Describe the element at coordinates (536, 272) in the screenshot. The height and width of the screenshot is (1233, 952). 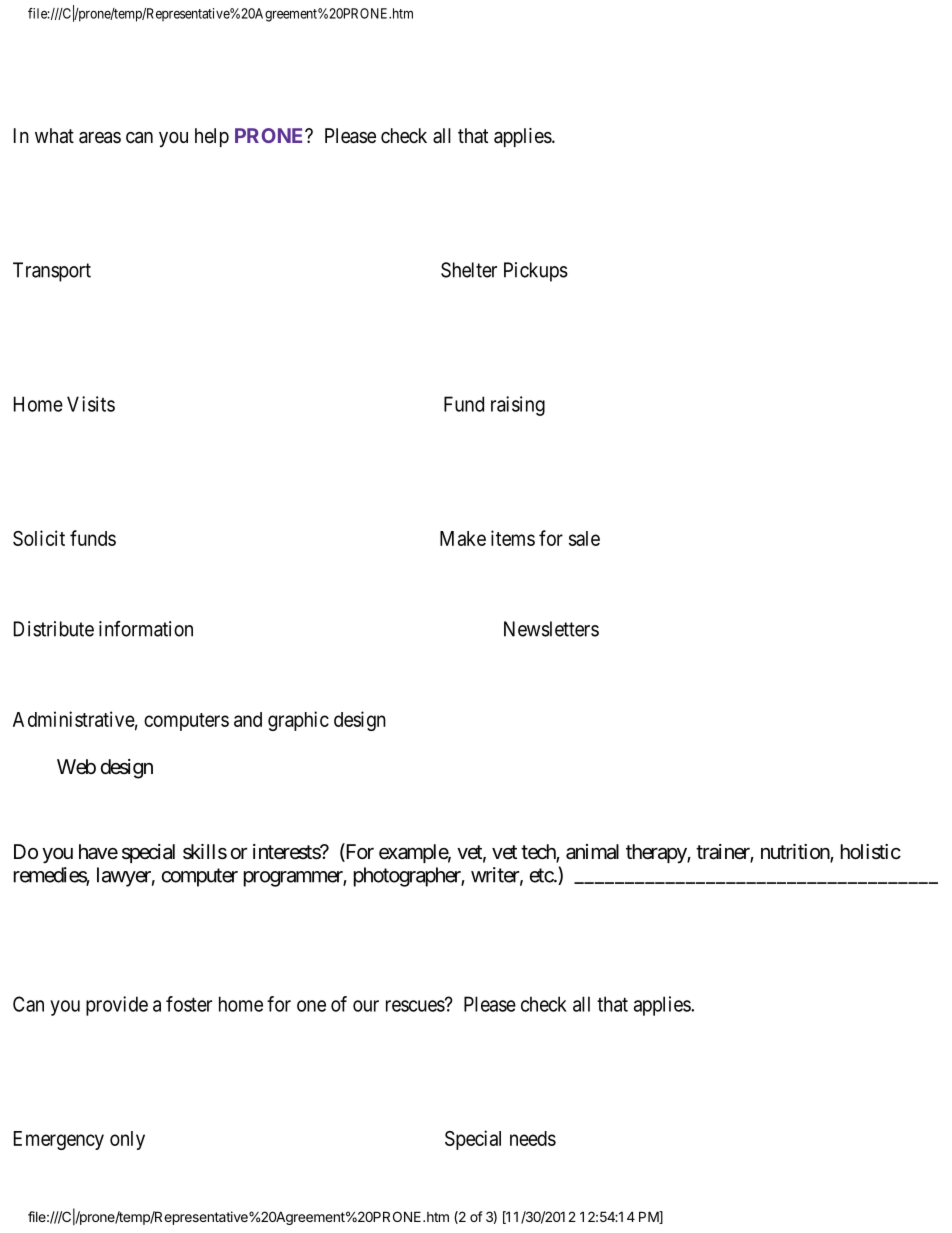
I see `Pickups` at that location.
